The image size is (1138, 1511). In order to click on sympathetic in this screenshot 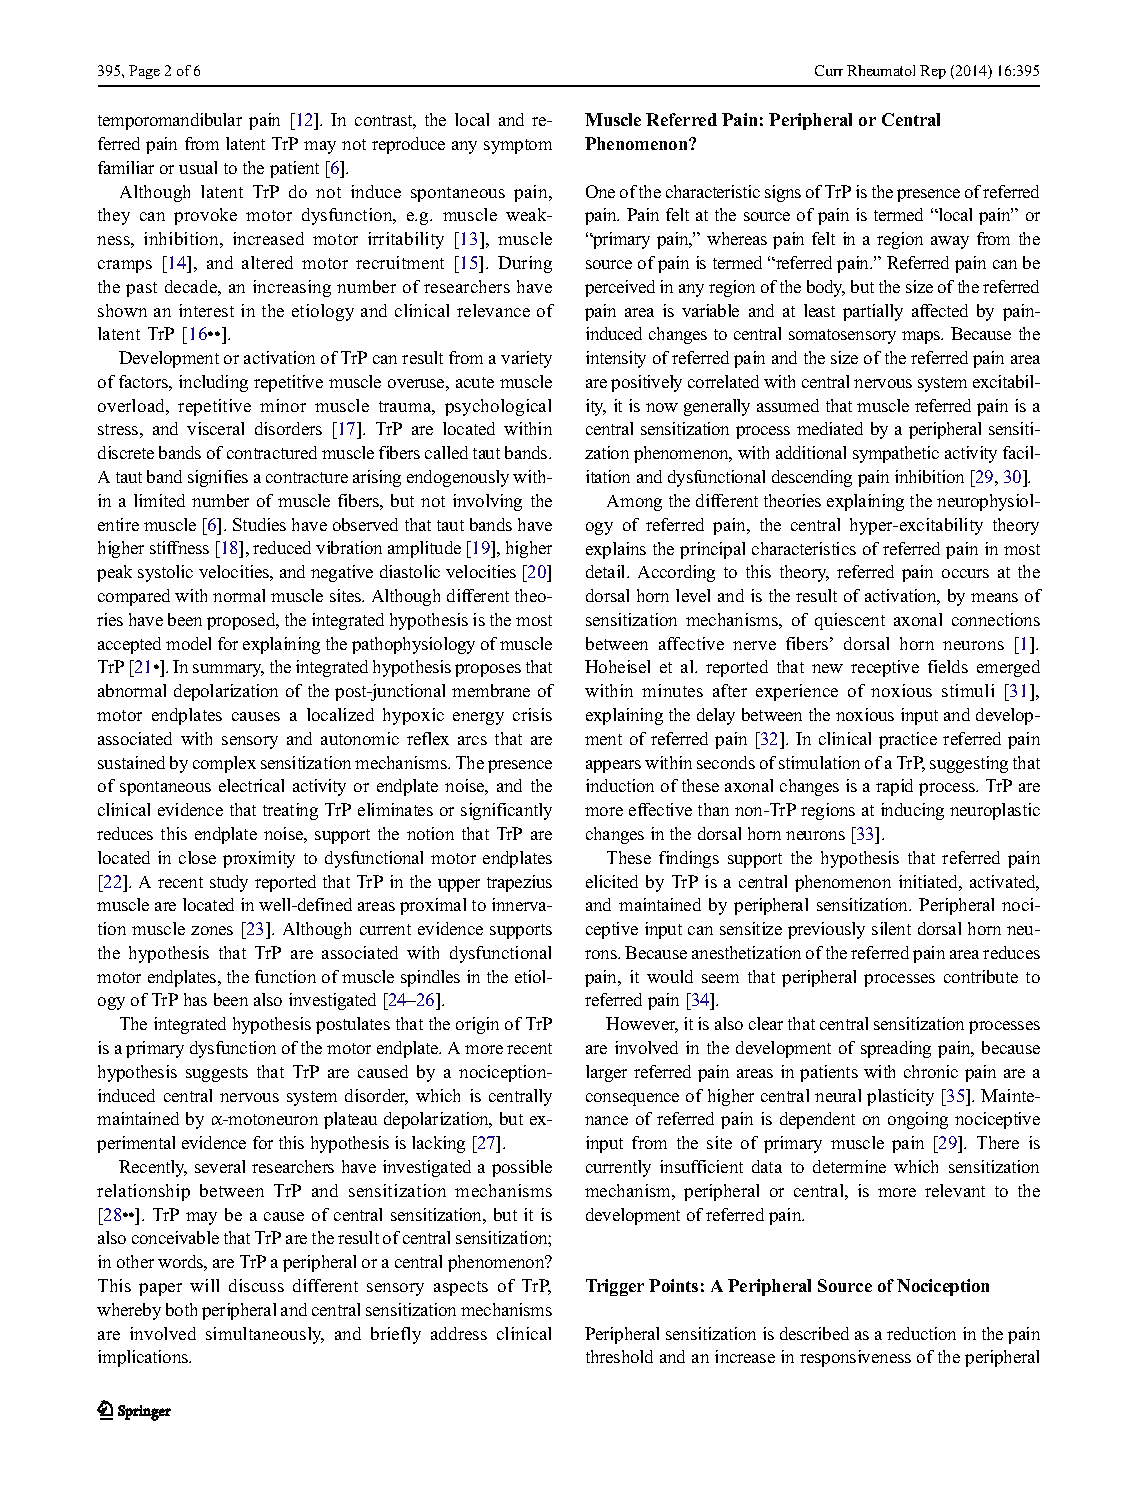, I will do `click(896, 454)`.
